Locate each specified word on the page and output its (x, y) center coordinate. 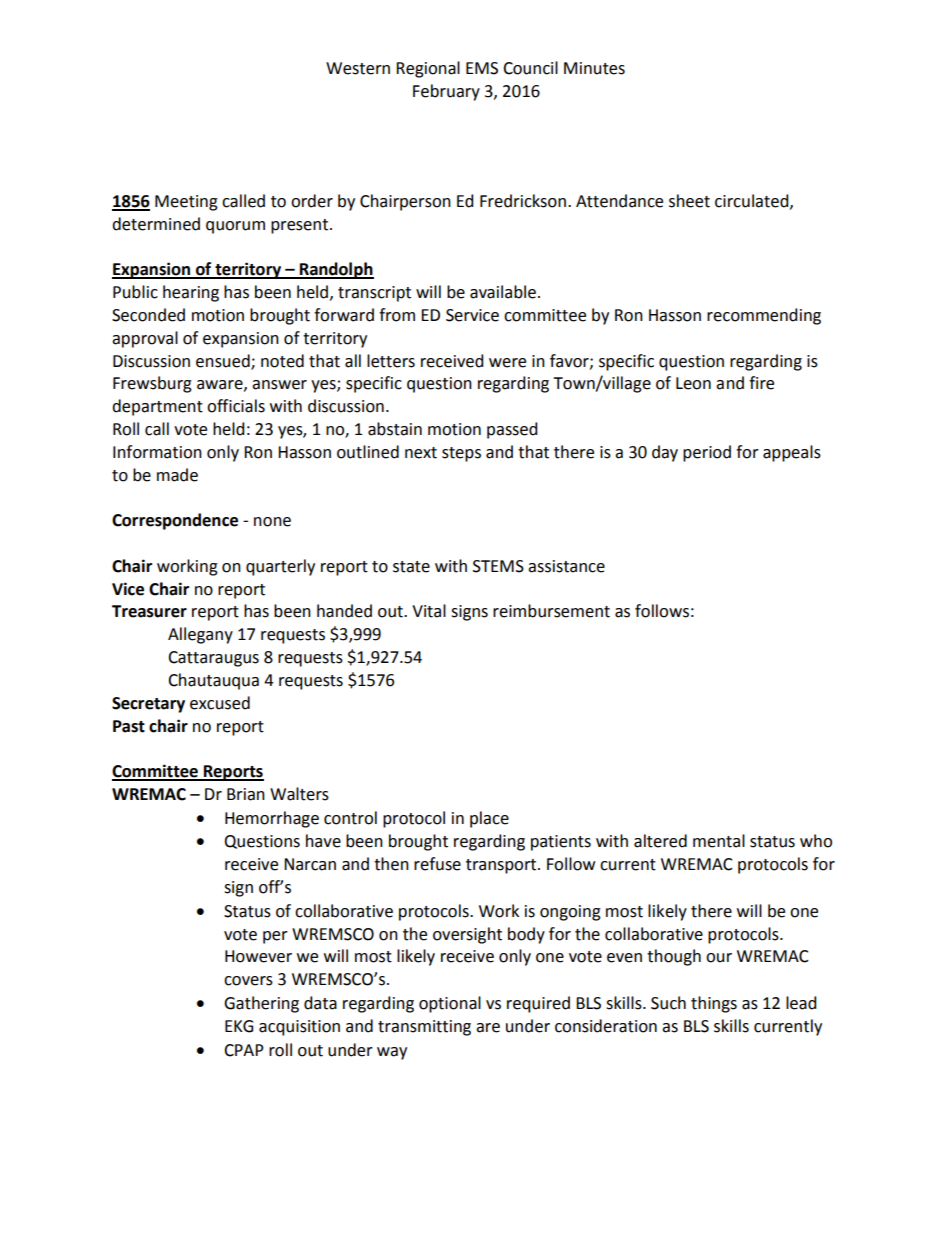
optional (450, 1004)
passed (512, 430)
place (489, 819)
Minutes (594, 68)
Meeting (186, 203)
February (446, 92)
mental (719, 841)
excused (220, 703)
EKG (239, 1026)
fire (761, 383)
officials (236, 406)
